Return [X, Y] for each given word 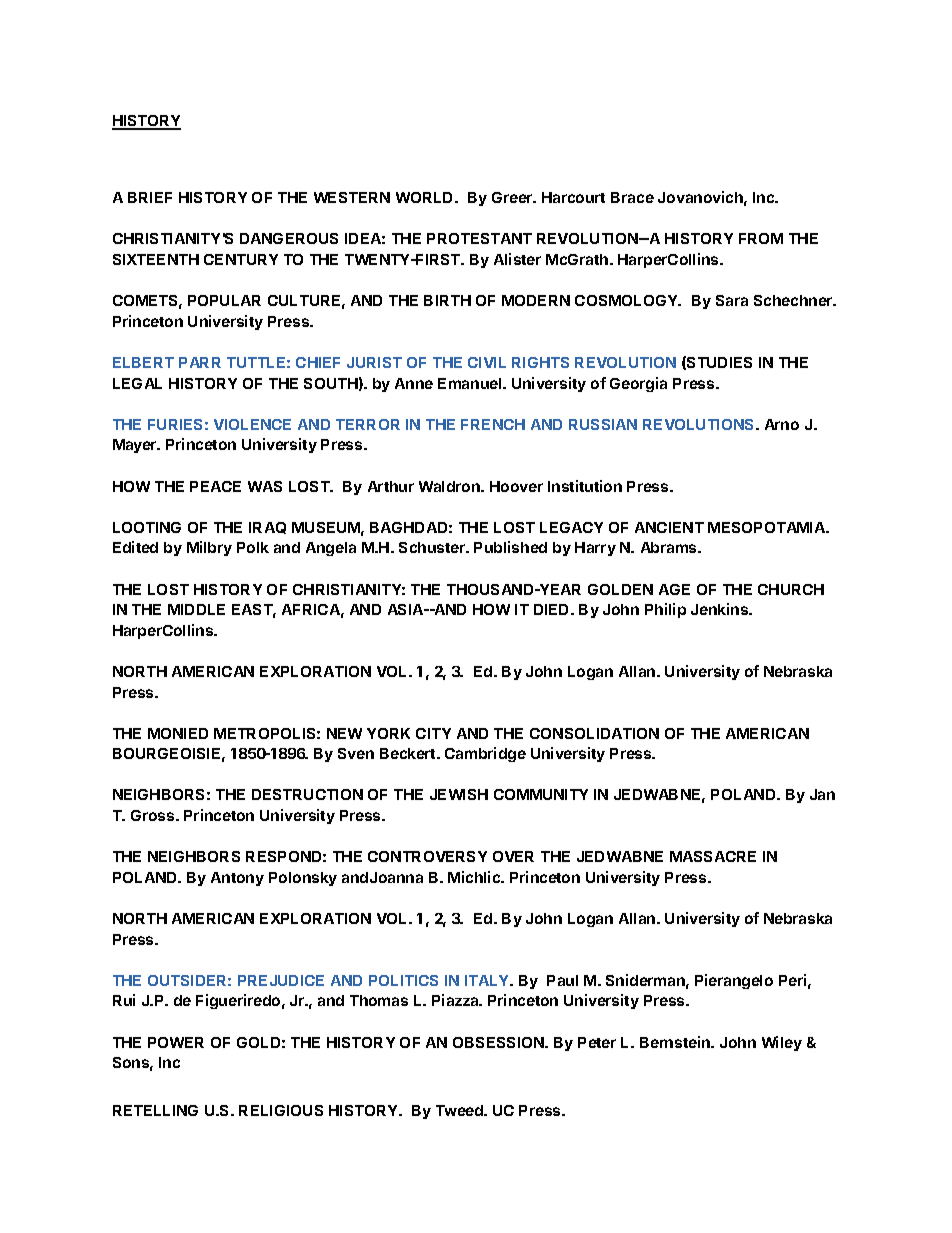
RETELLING [155, 1110]
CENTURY [241, 259]
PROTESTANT [479, 238]
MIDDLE [196, 609]
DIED [553, 609]
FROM [761, 238]
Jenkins [721, 609]
